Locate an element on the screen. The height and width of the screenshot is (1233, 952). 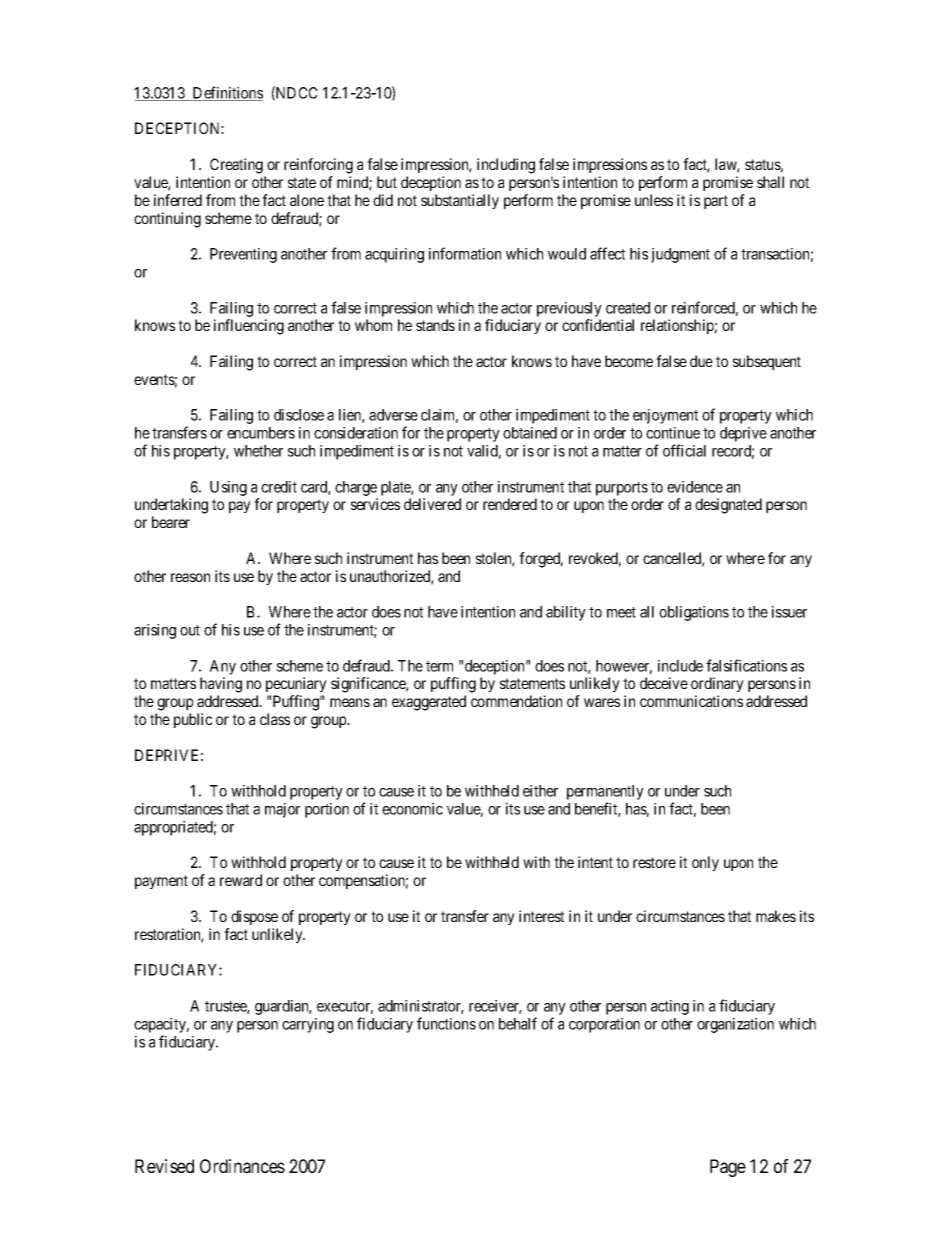
Ordinances is located at coordinates (242, 1166).
